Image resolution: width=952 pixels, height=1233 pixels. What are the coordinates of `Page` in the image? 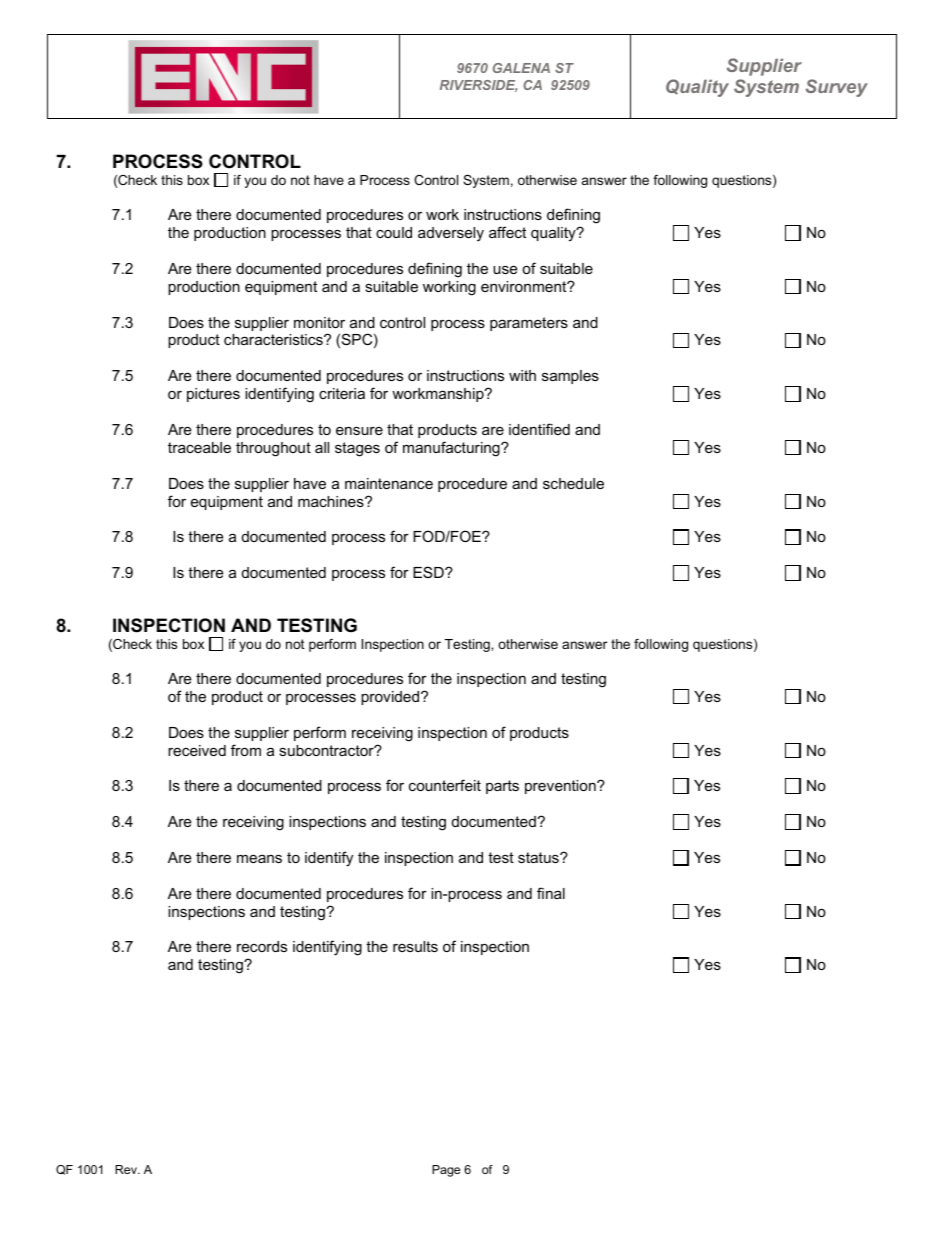 It's located at (446, 1171).
